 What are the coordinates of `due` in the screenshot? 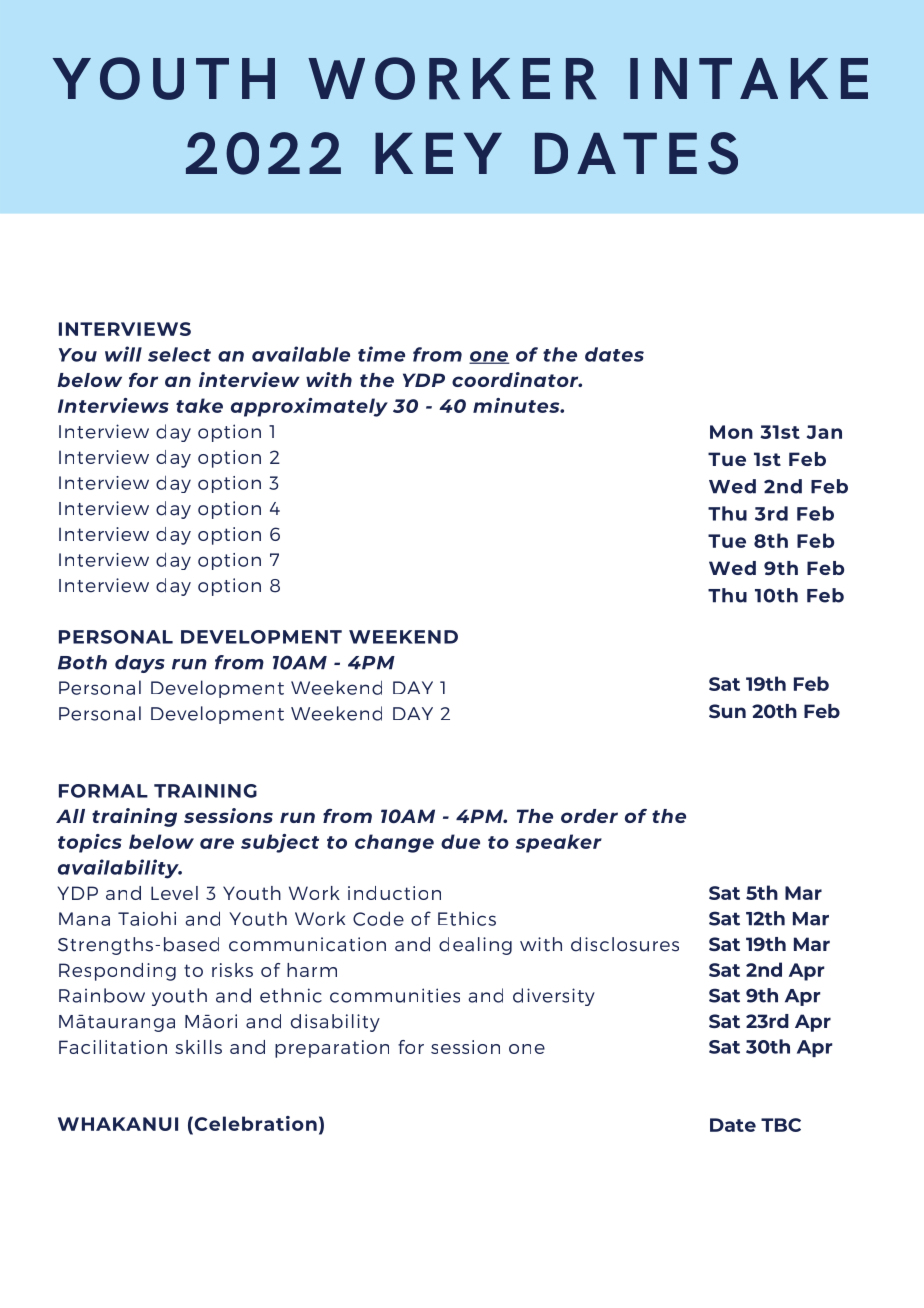 It's located at (460, 841).
